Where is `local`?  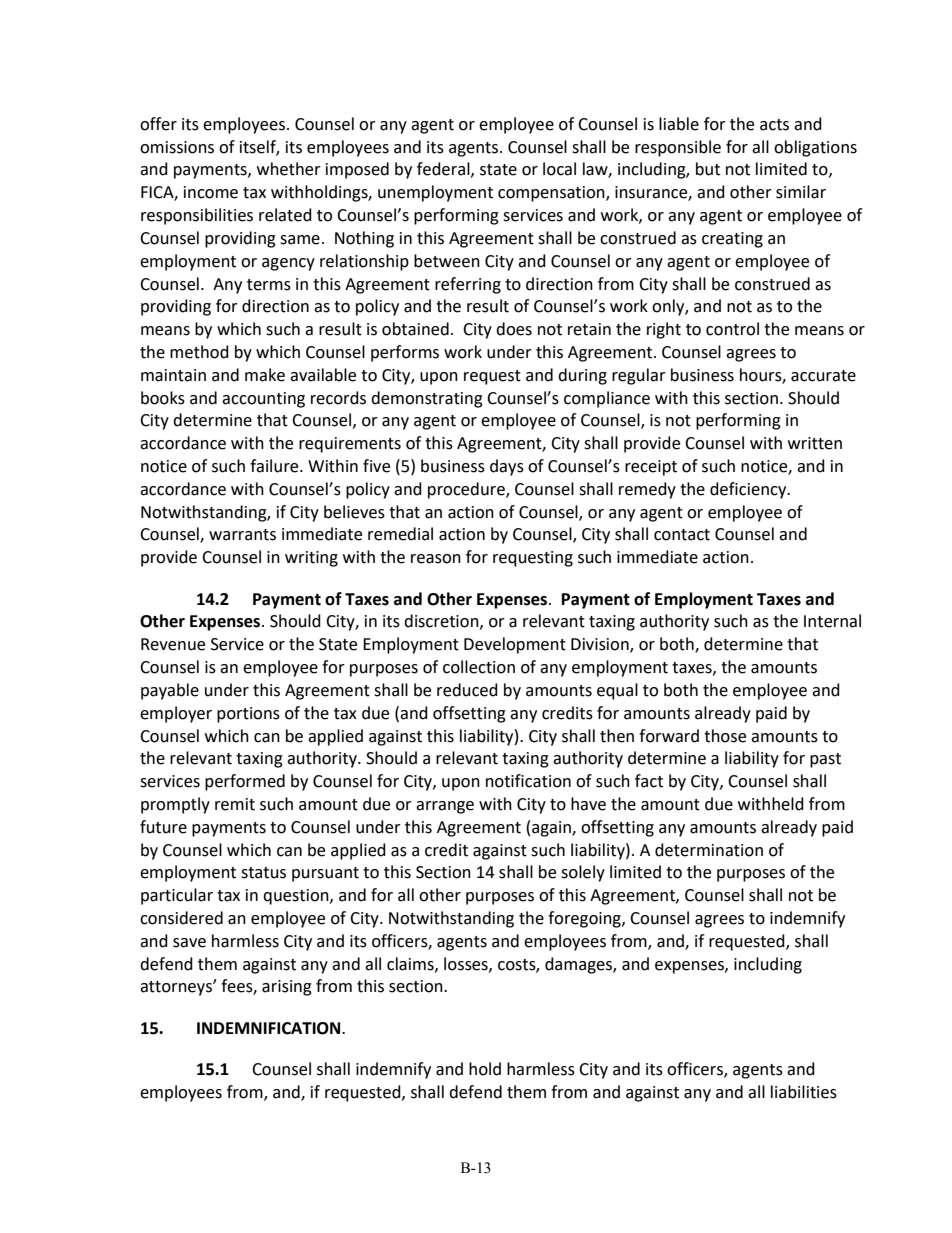
local is located at coordinates (559, 169).
